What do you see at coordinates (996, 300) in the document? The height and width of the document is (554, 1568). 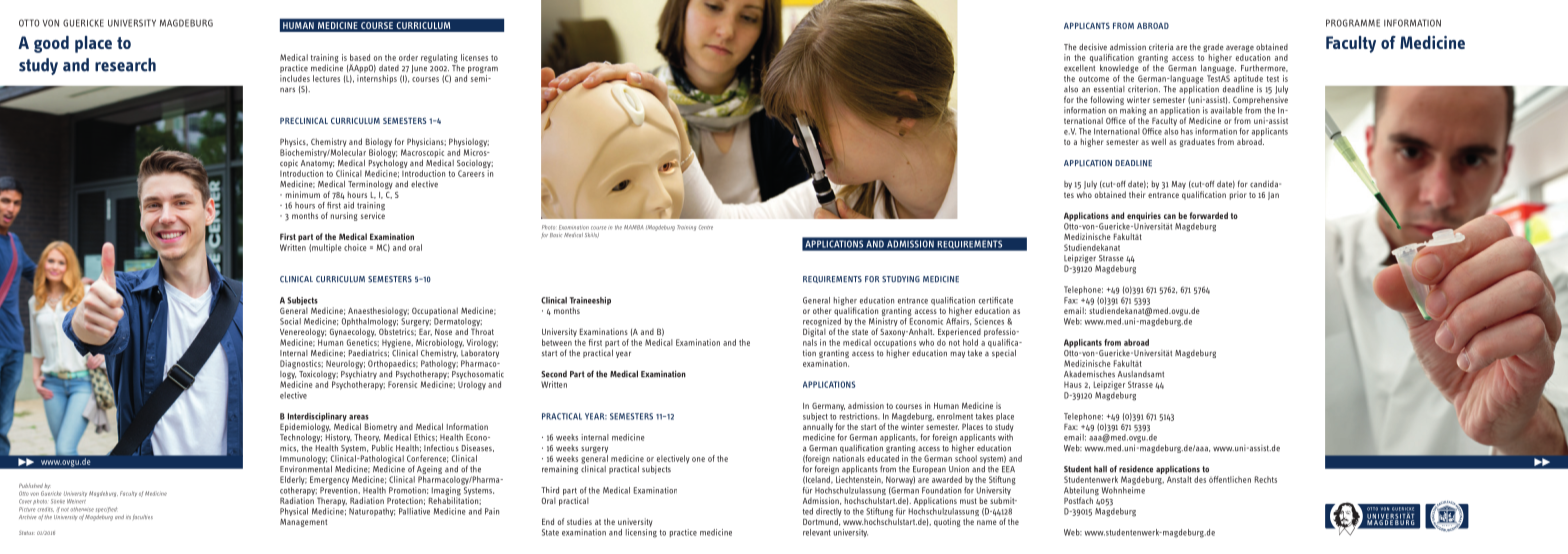 I see `certificate` at bounding box center [996, 300].
